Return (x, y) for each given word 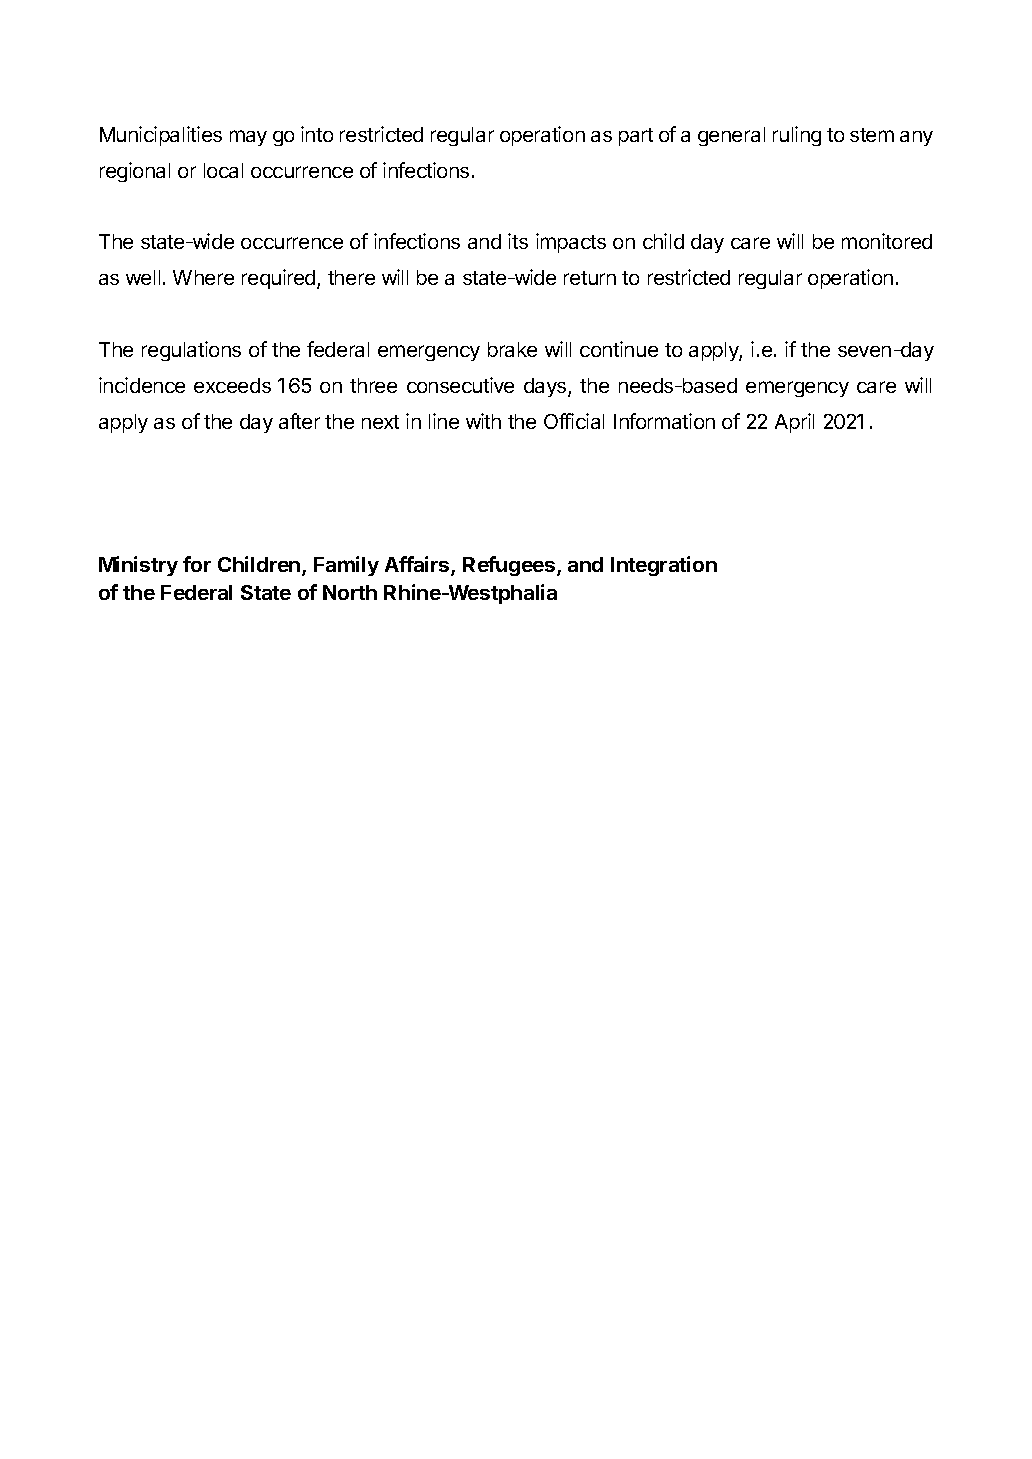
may (248, 138)
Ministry (138, 566)
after (299, 421)
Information (664, 421)
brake (512, 349)
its (518, 241)
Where (203, 277)
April (794, 423)
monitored (887, 241)
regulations (191, 351)
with (483, 421)
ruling (797, 136)
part (636, 137)
